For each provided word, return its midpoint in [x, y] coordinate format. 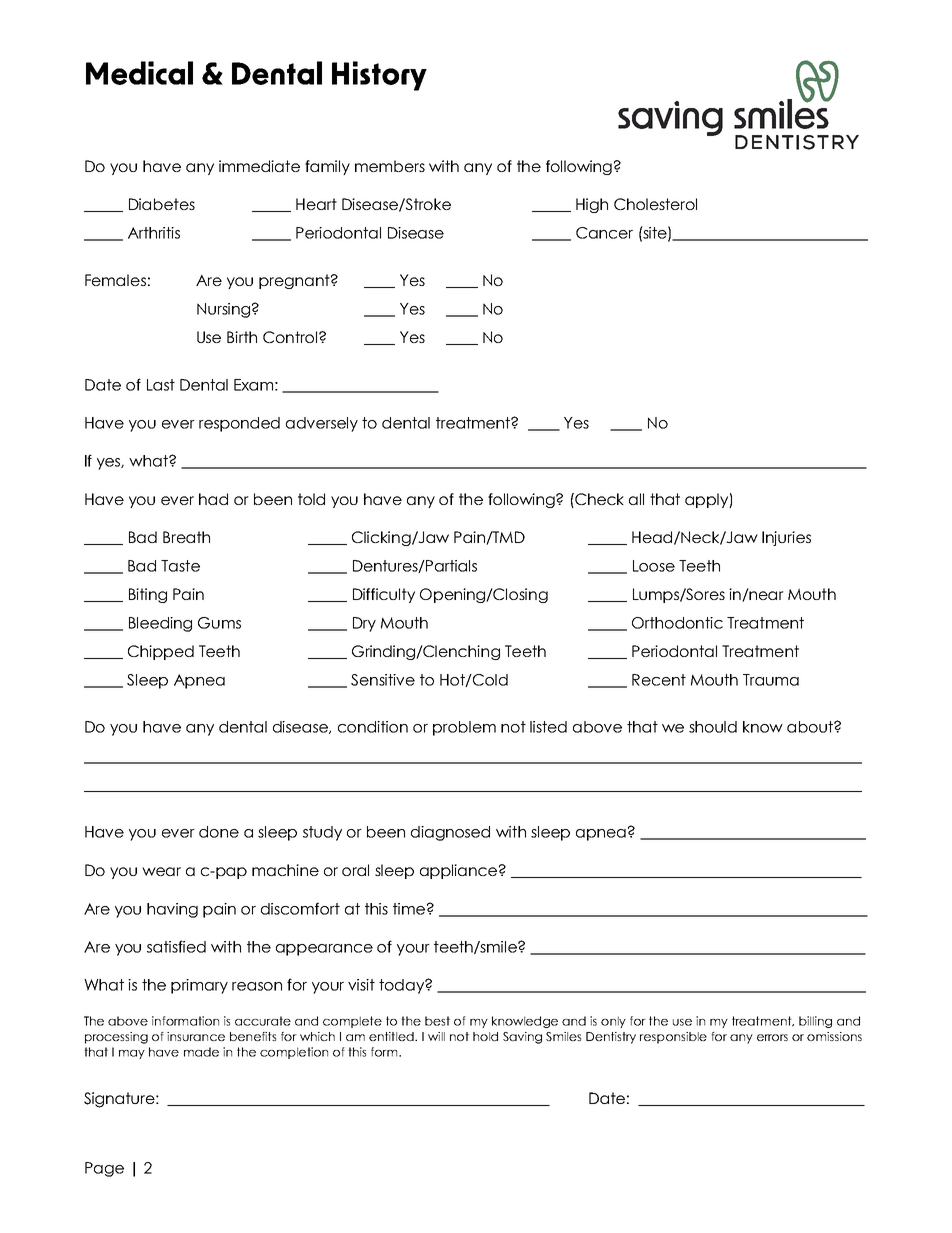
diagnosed [450, 833]
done [219, 832]
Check [598, 499]
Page [104, 1169]
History [379, 76]
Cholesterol [655, 204]
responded [239, 424]
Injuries [786, 538]
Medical [139, 73]
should [713, 727]
